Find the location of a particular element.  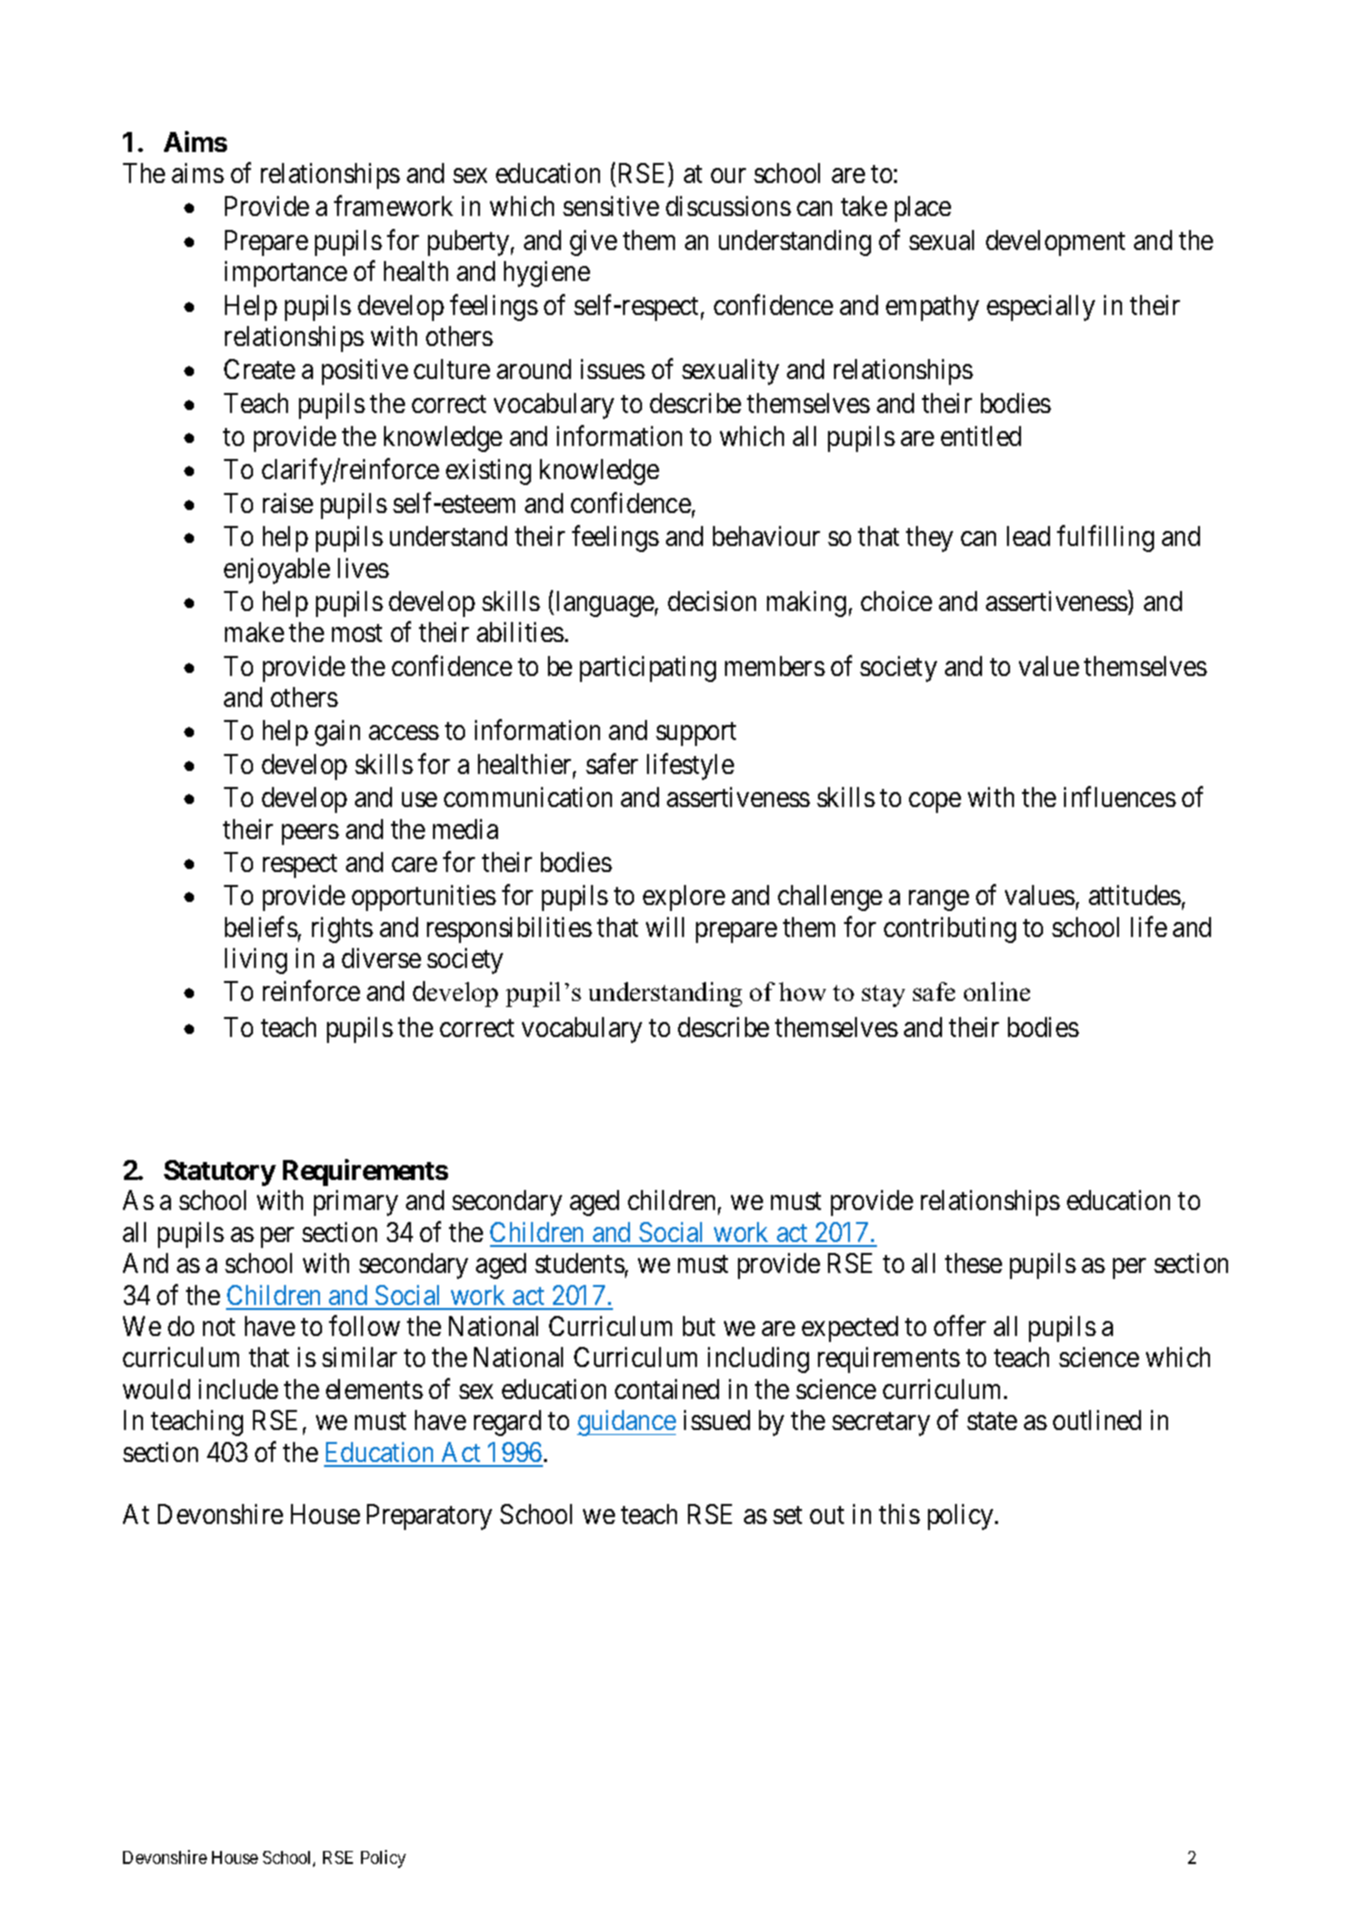

online is located at coordinates (997, 991).
